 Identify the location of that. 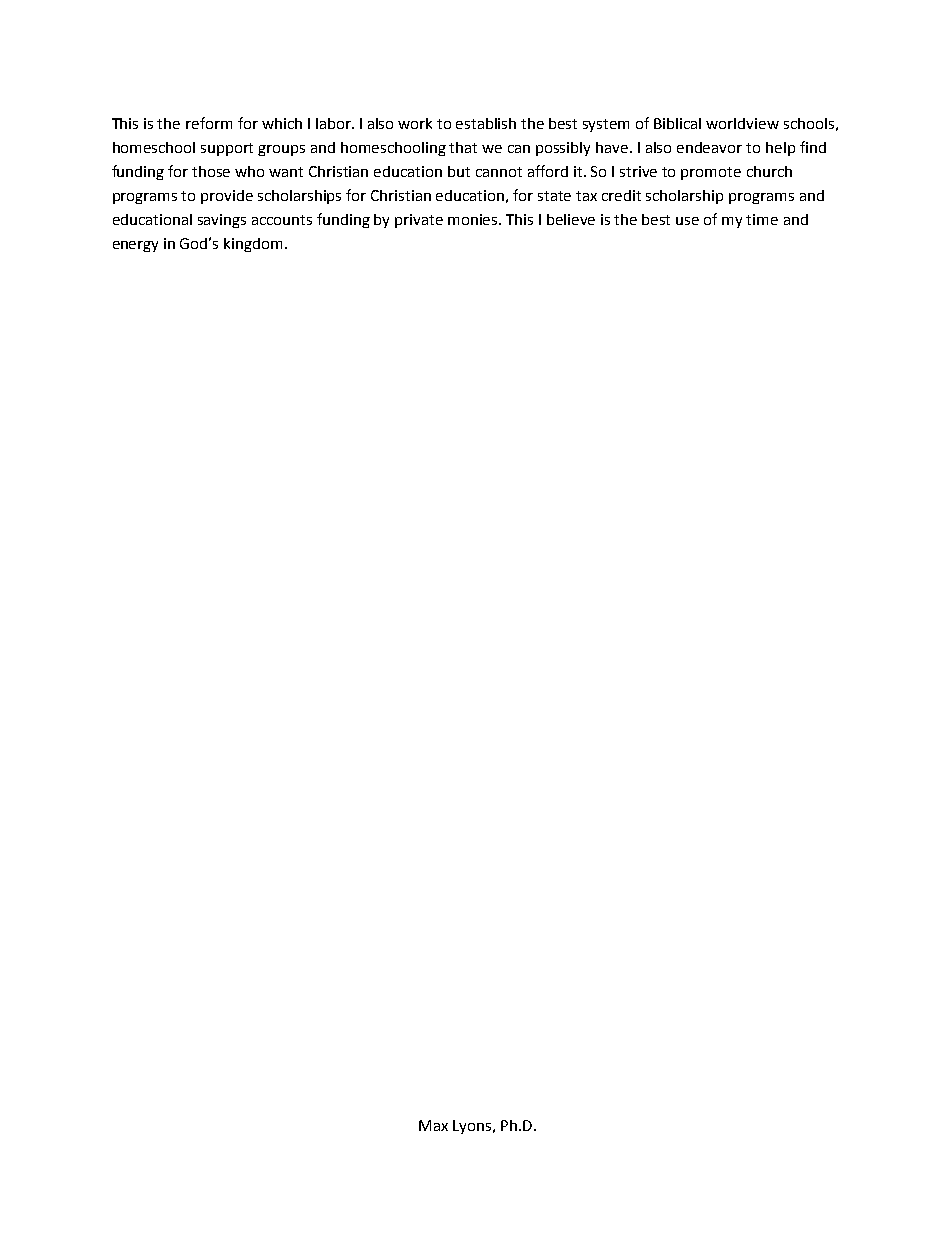
(463, 147).
